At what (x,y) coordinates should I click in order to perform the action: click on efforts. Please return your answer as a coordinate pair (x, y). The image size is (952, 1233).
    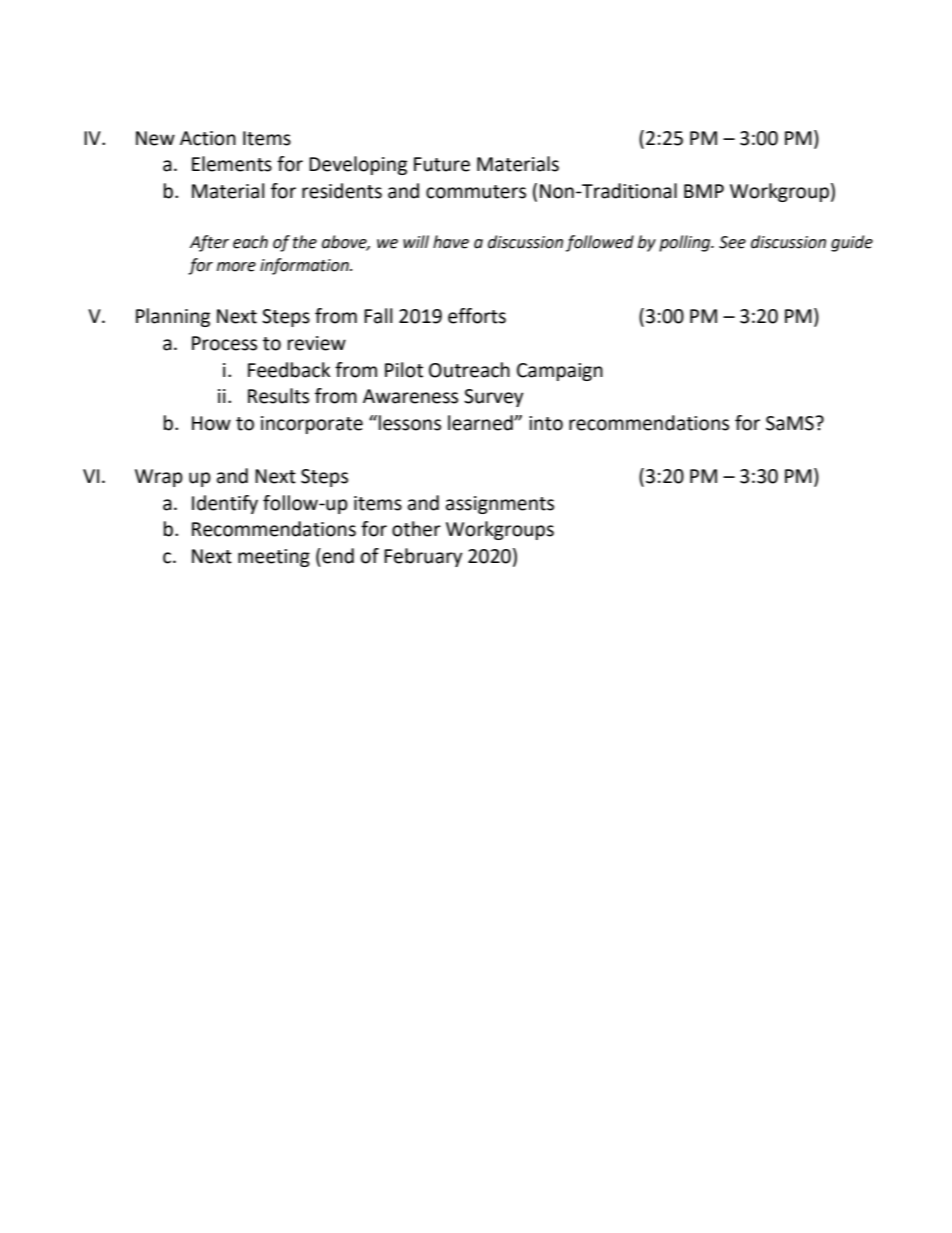
    Looking at the image, I should click on (477, 316).
